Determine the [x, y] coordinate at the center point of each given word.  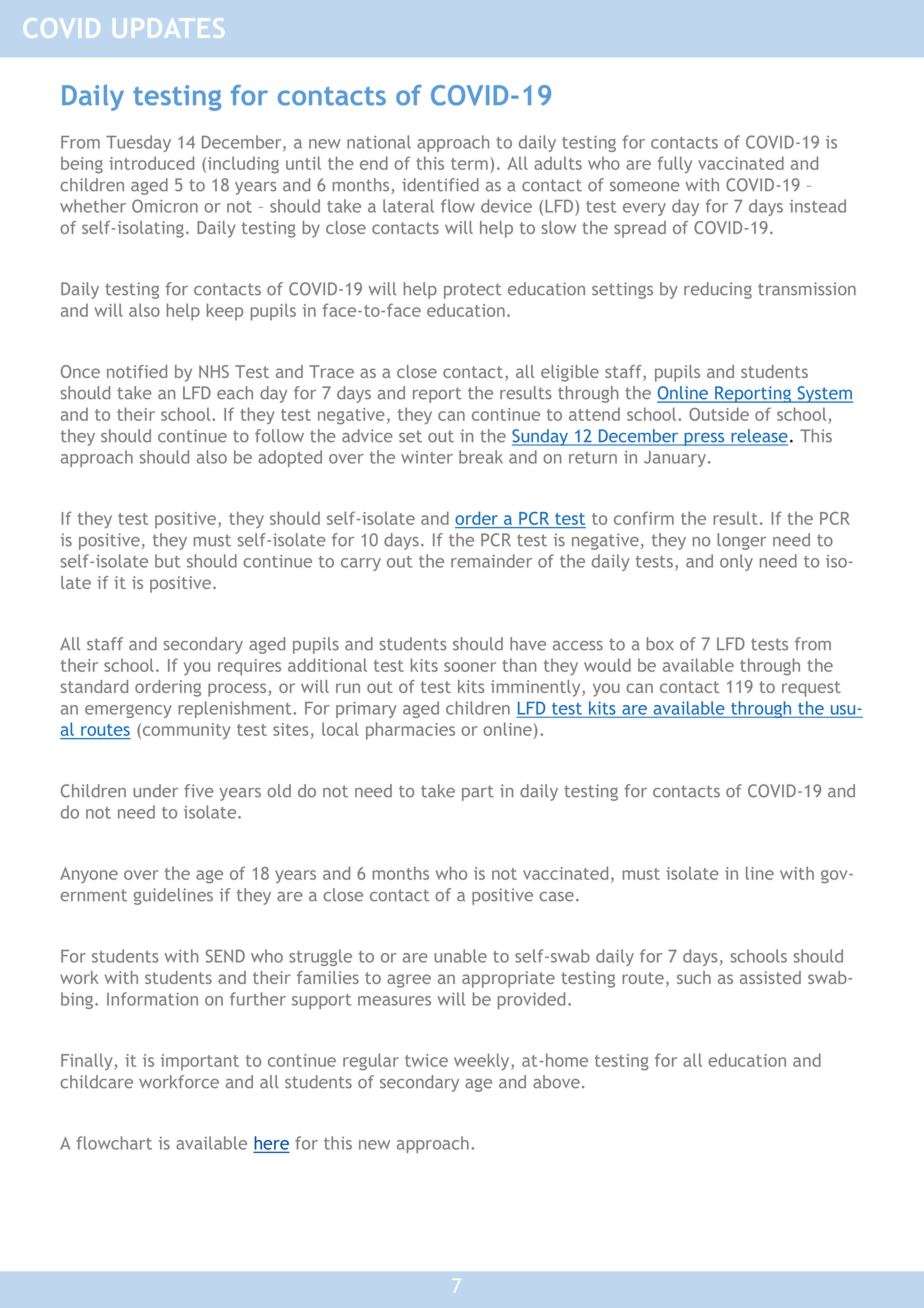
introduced [151, 163]
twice [426, 1060]
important [200, 1062]
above [556, 1082]
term [469, 164]
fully [675, 165]
